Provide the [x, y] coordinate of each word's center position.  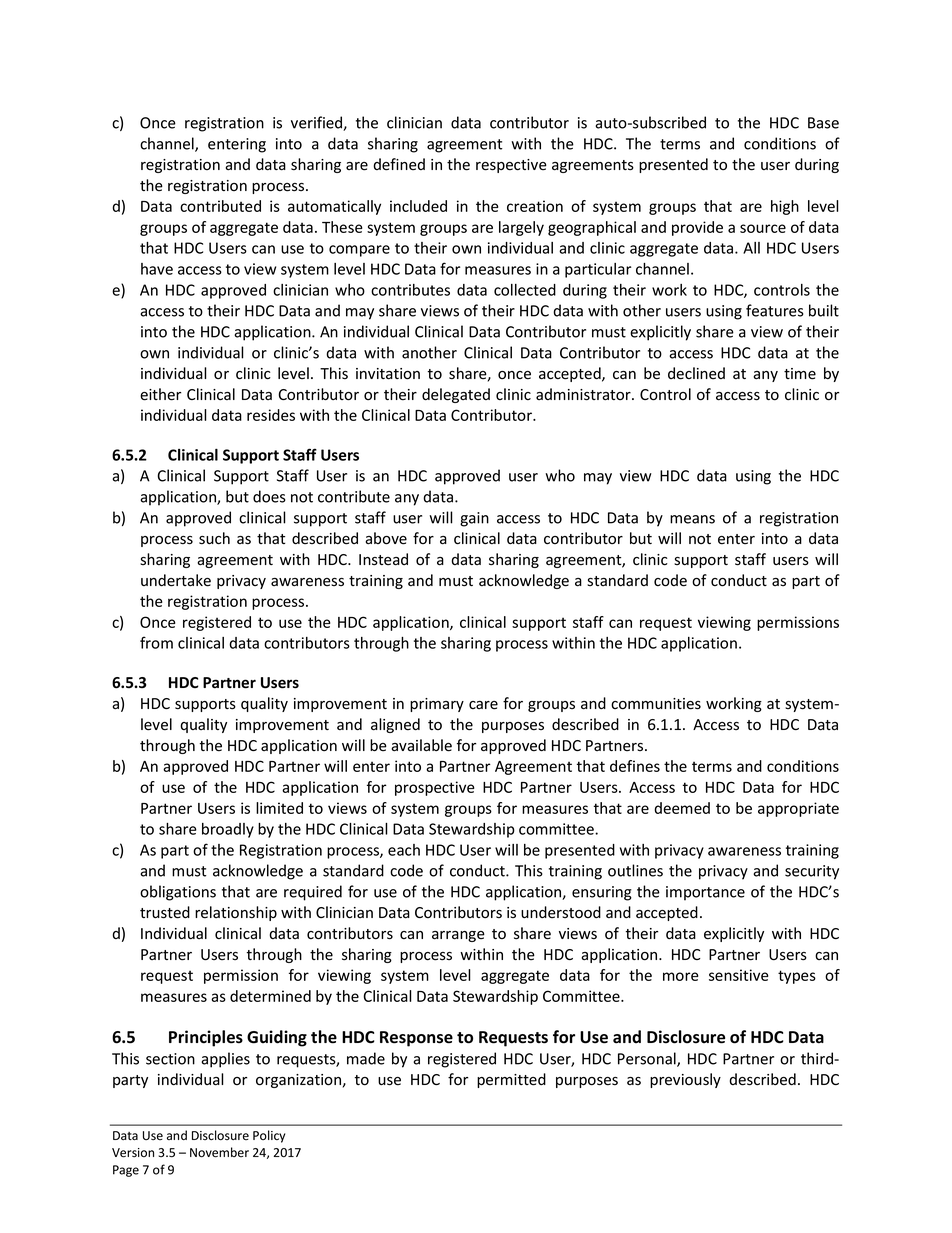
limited [279, 808]
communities [656, 704]
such [214, 538]
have [157, 269]
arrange [458, 936]
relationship [236, 913]
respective [511, 166]
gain [474, 519]
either [160, 394]
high [785, 207]
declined [696, 373]
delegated [456, 395]
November [219, 1152]
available [421, 745]
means [692, 519]
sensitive [738, 975]
